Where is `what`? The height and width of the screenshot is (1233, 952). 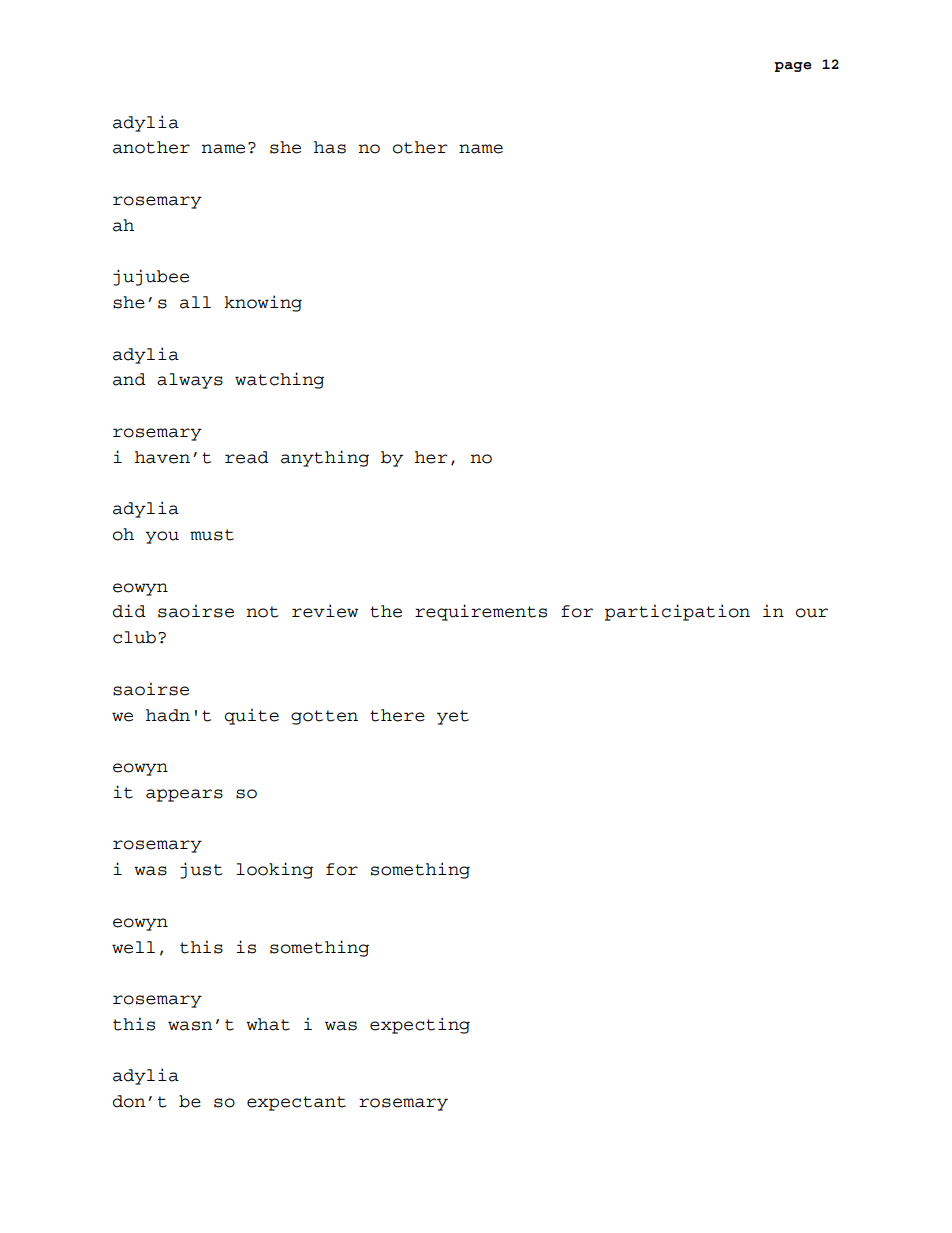 what is located at coordinates (268, 1024).
